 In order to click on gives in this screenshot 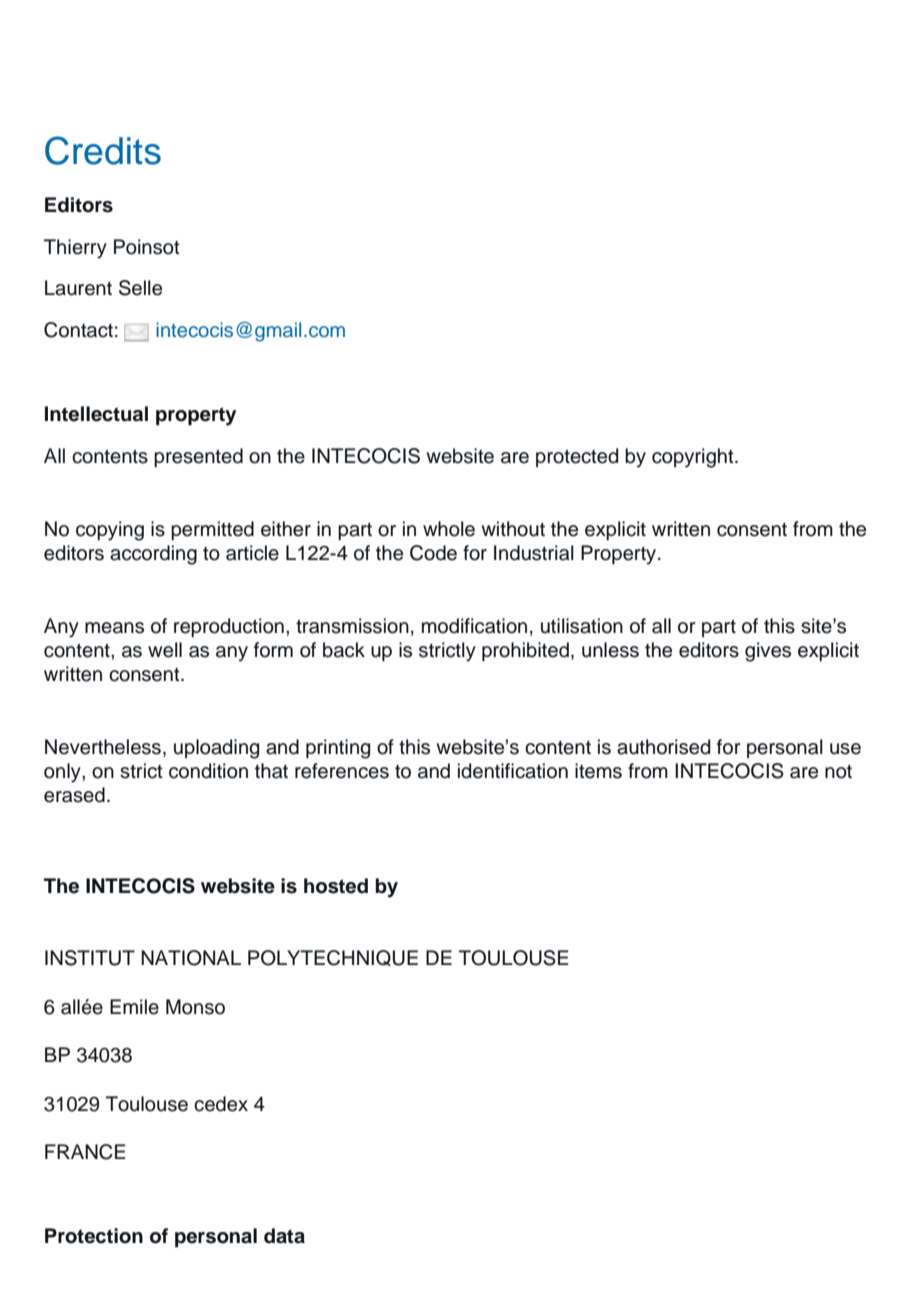, I will do `click(768, 652)`.
